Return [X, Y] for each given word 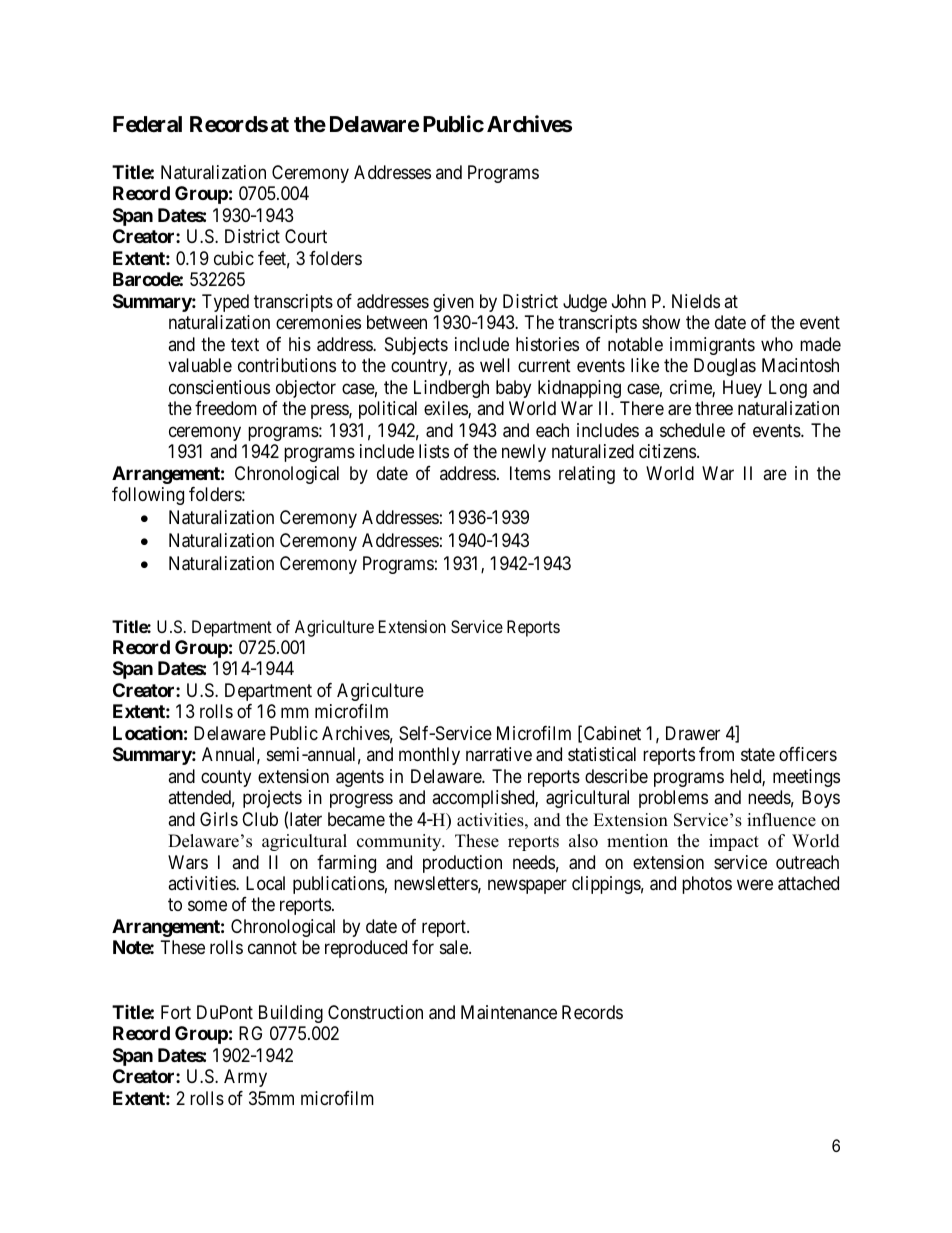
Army [245, 1078]
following [148, 496]
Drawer [693, 733]
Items [530, 473]
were [755, 884]
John [629, 301]
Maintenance [509, 1012]
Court [306, 236]
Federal [147, 124]
